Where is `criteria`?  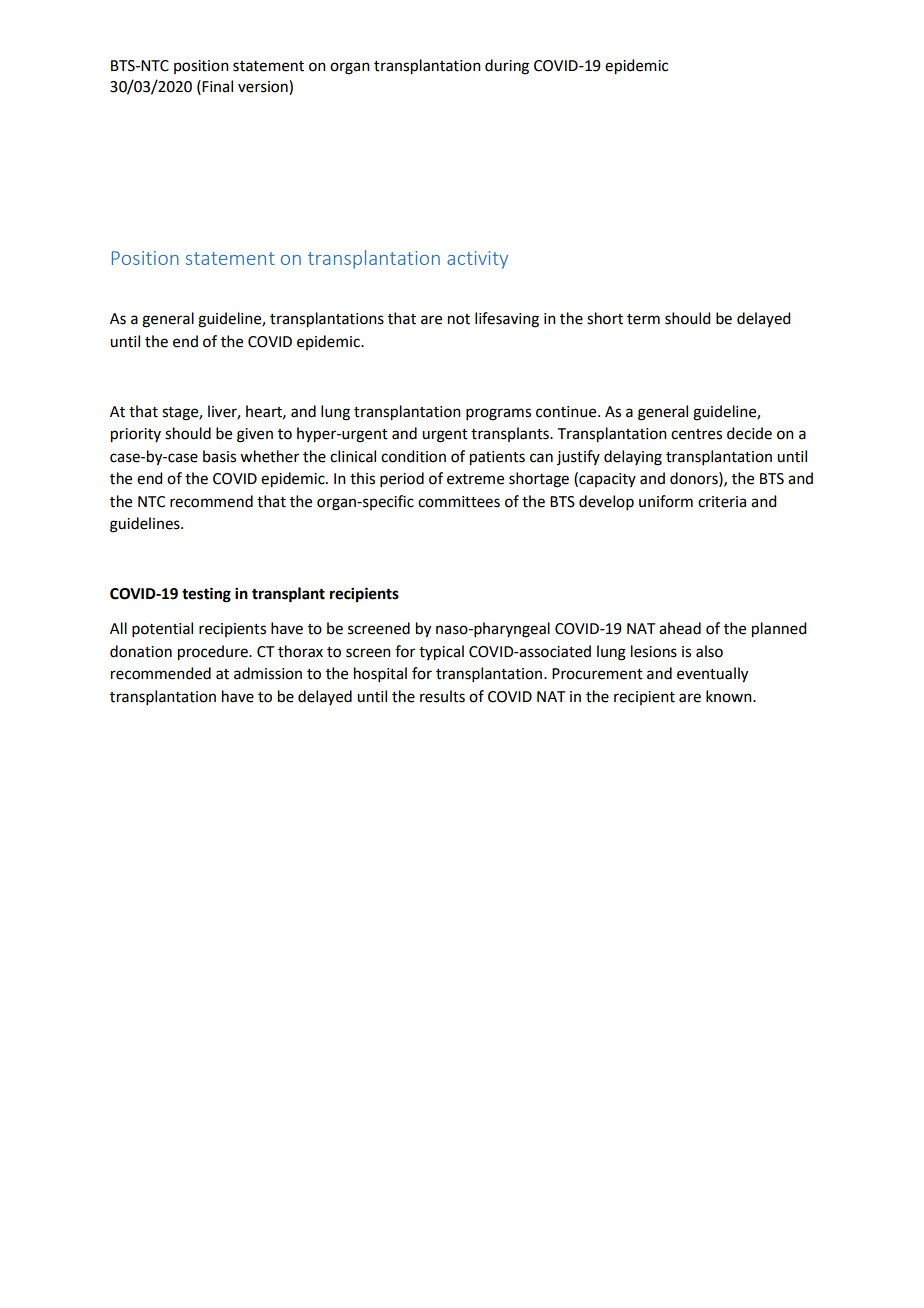 criteria is located at coordinates (722, 502).
